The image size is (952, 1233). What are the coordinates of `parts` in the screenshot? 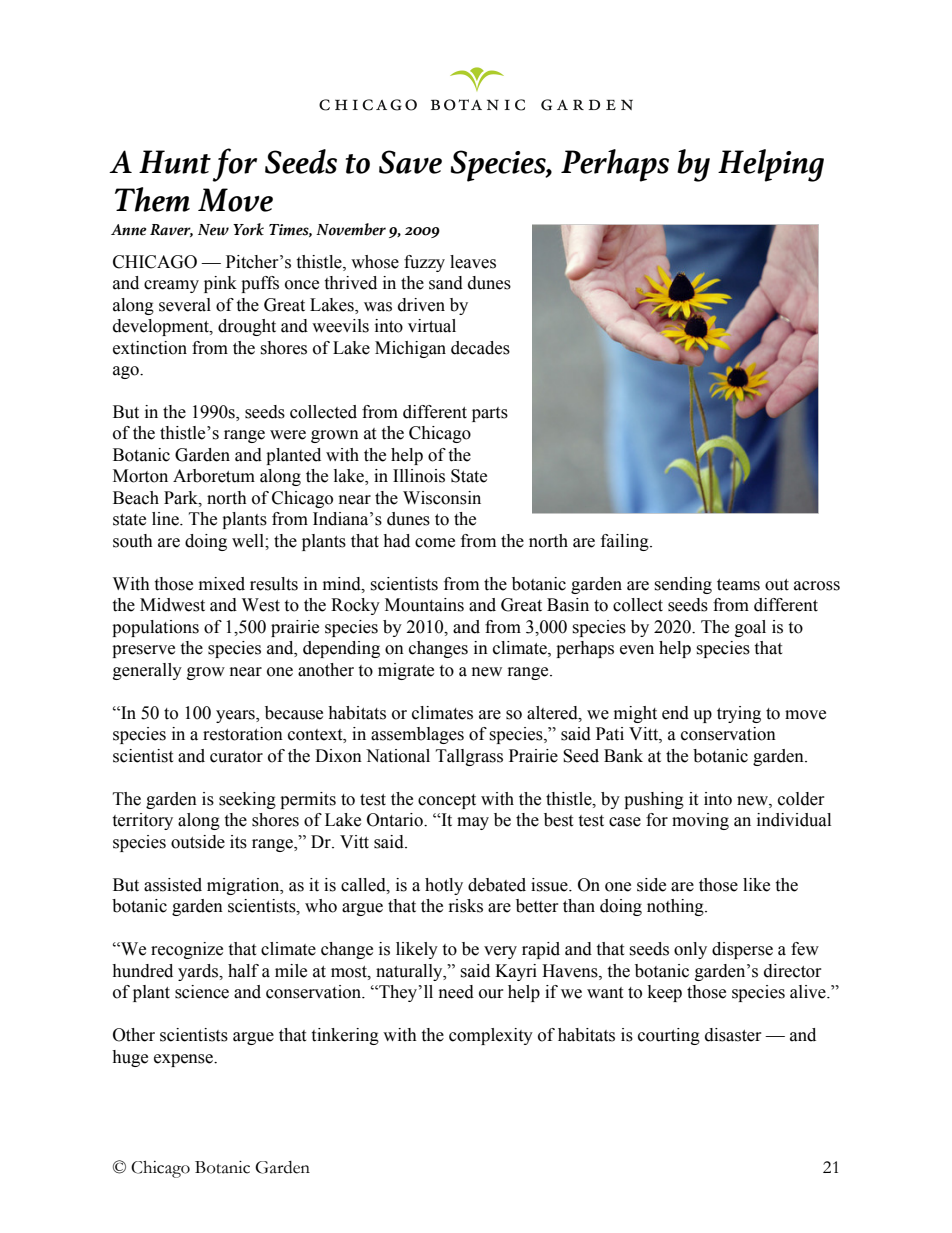 It's located at (490, 414).
